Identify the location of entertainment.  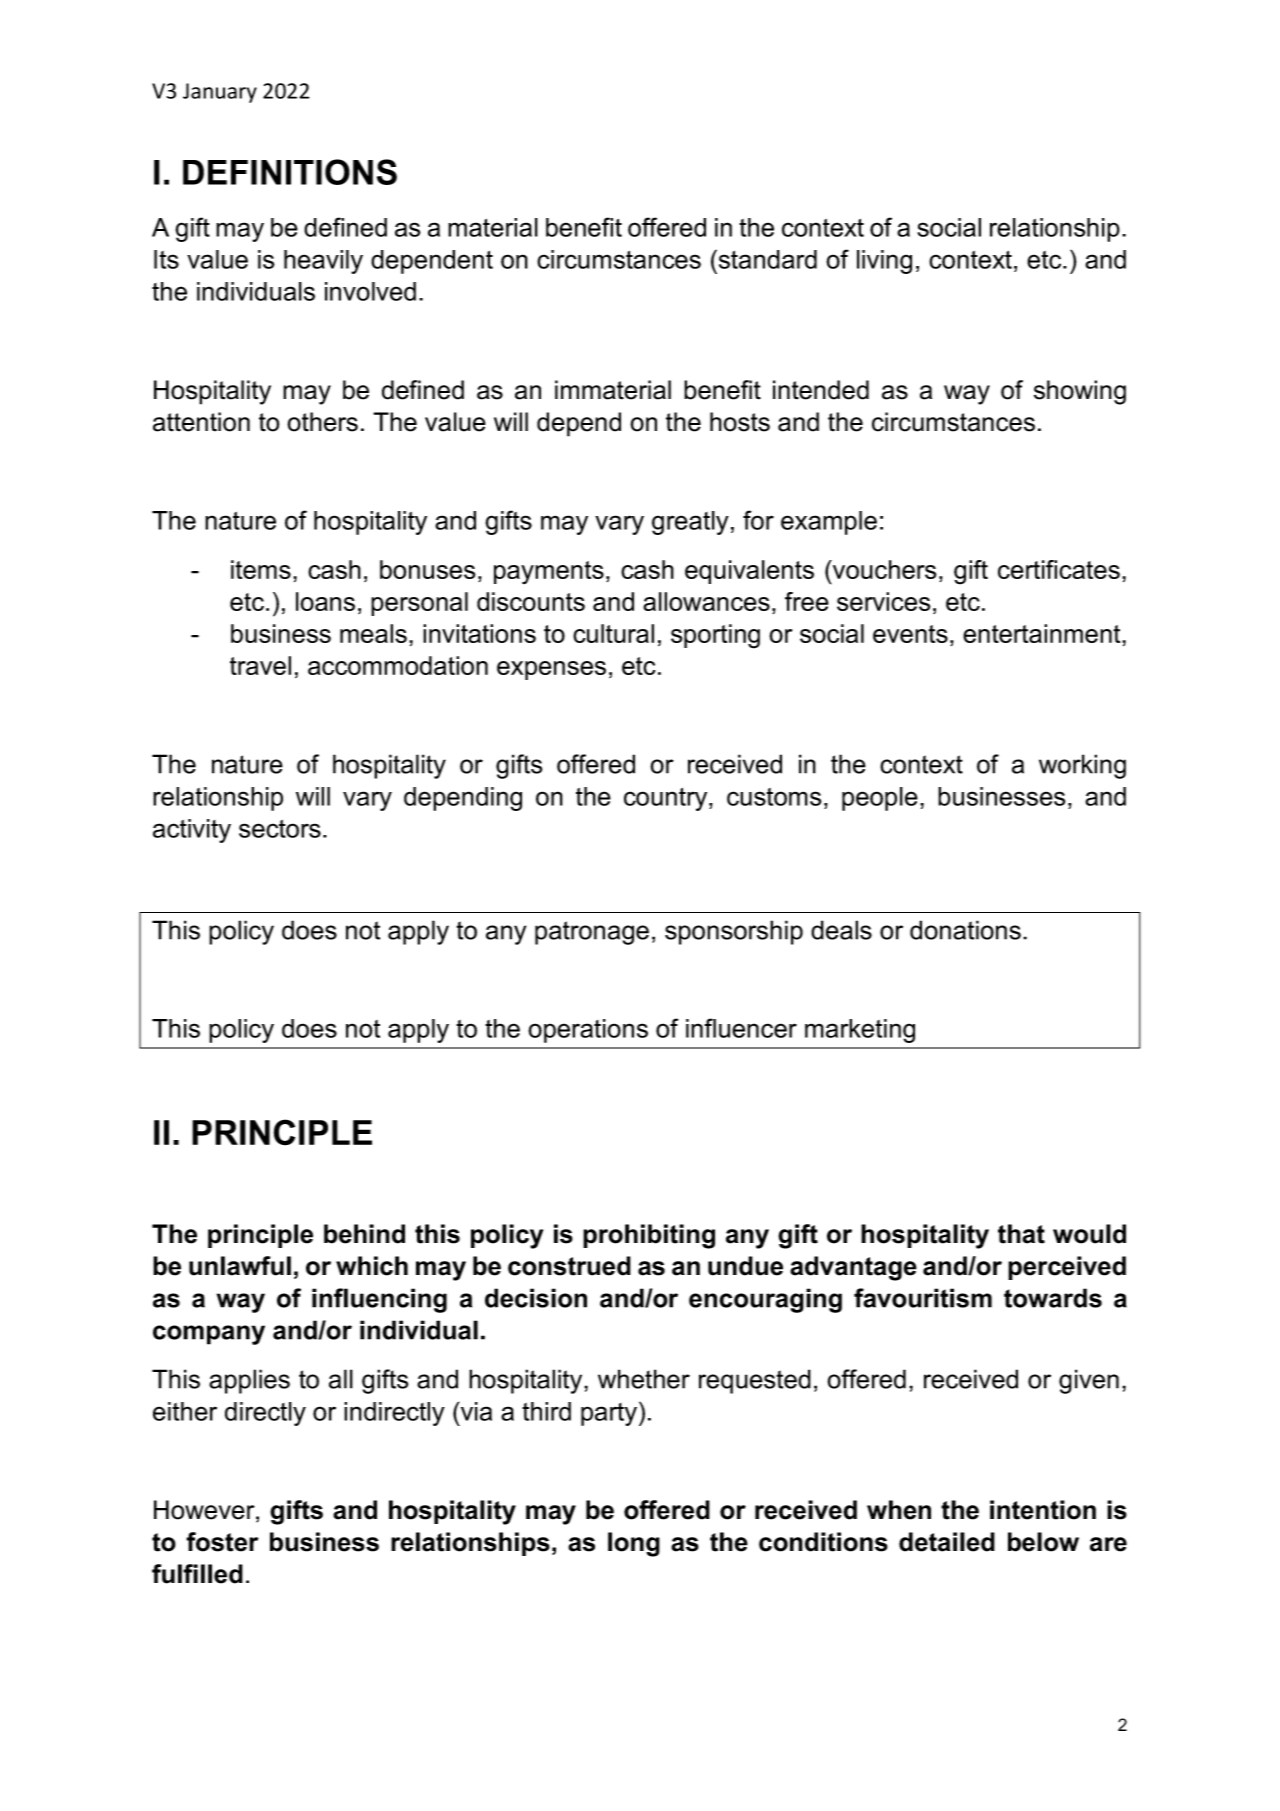
(1043, 633).
